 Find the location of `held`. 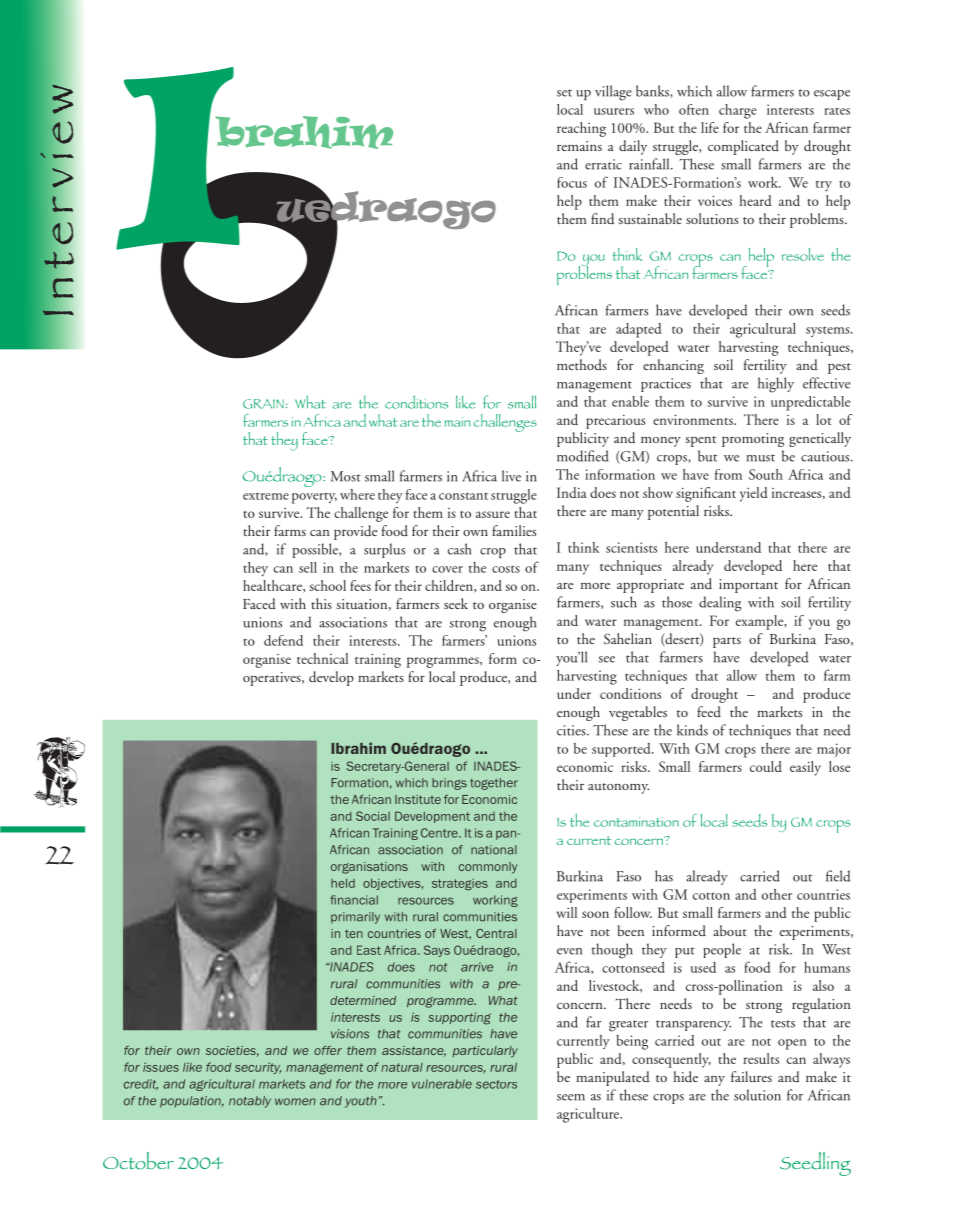

held is located at coordinates (343, 883).
